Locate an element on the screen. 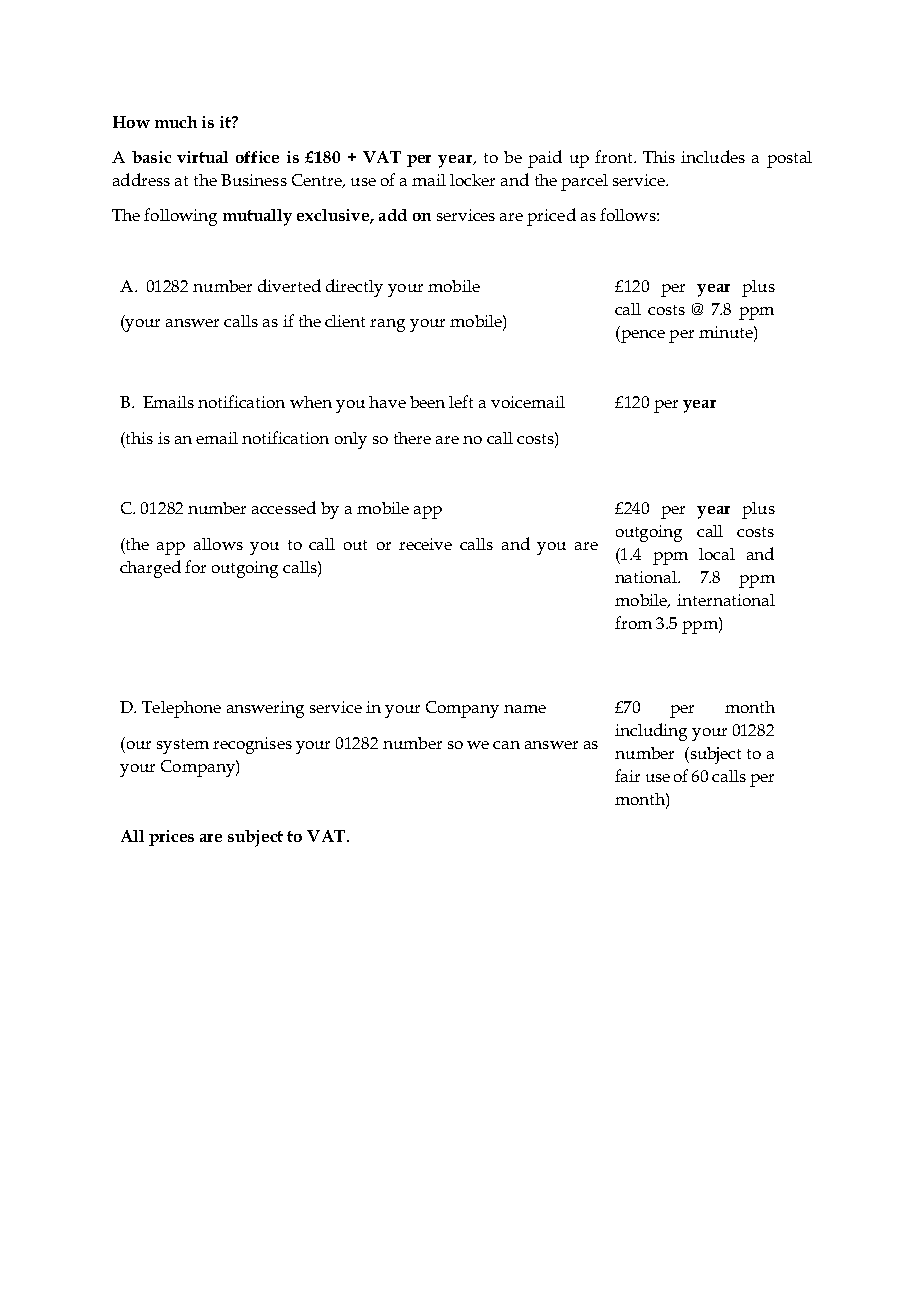 The height and width of the screenshot is (1308, 924). includes is located at coordinates (713, 156).
